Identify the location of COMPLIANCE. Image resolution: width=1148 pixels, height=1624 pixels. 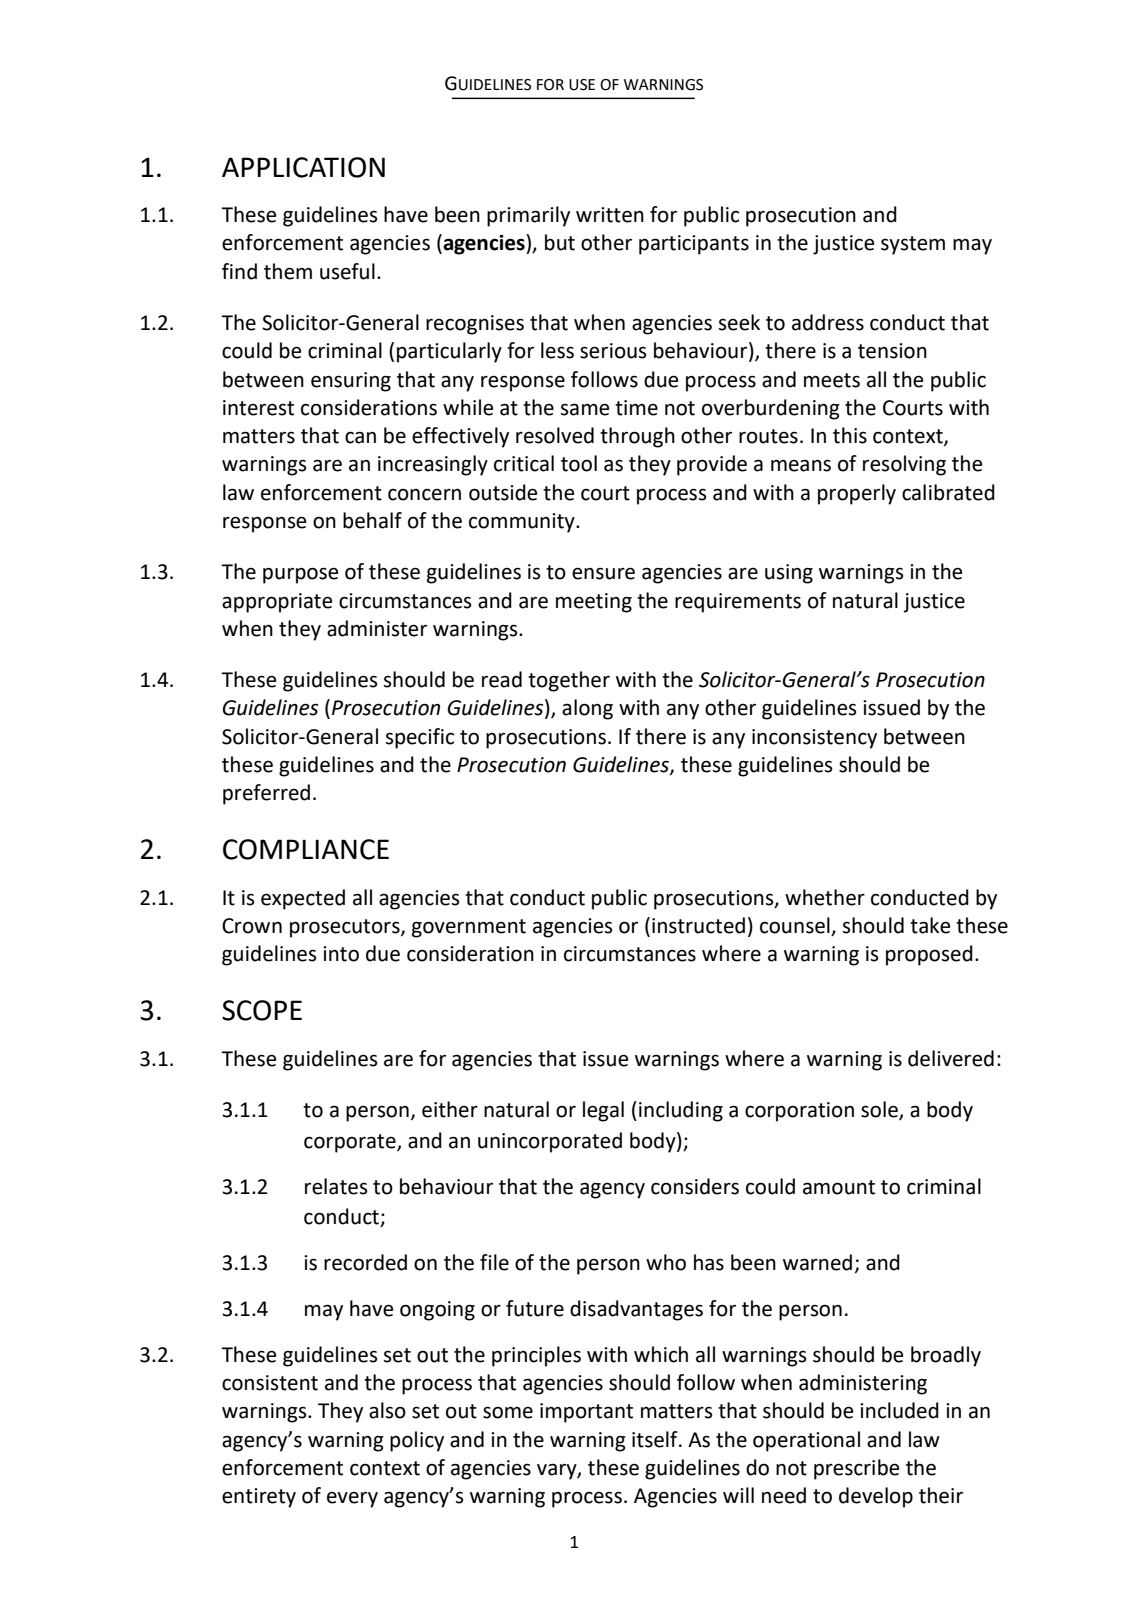
(306, 849).
